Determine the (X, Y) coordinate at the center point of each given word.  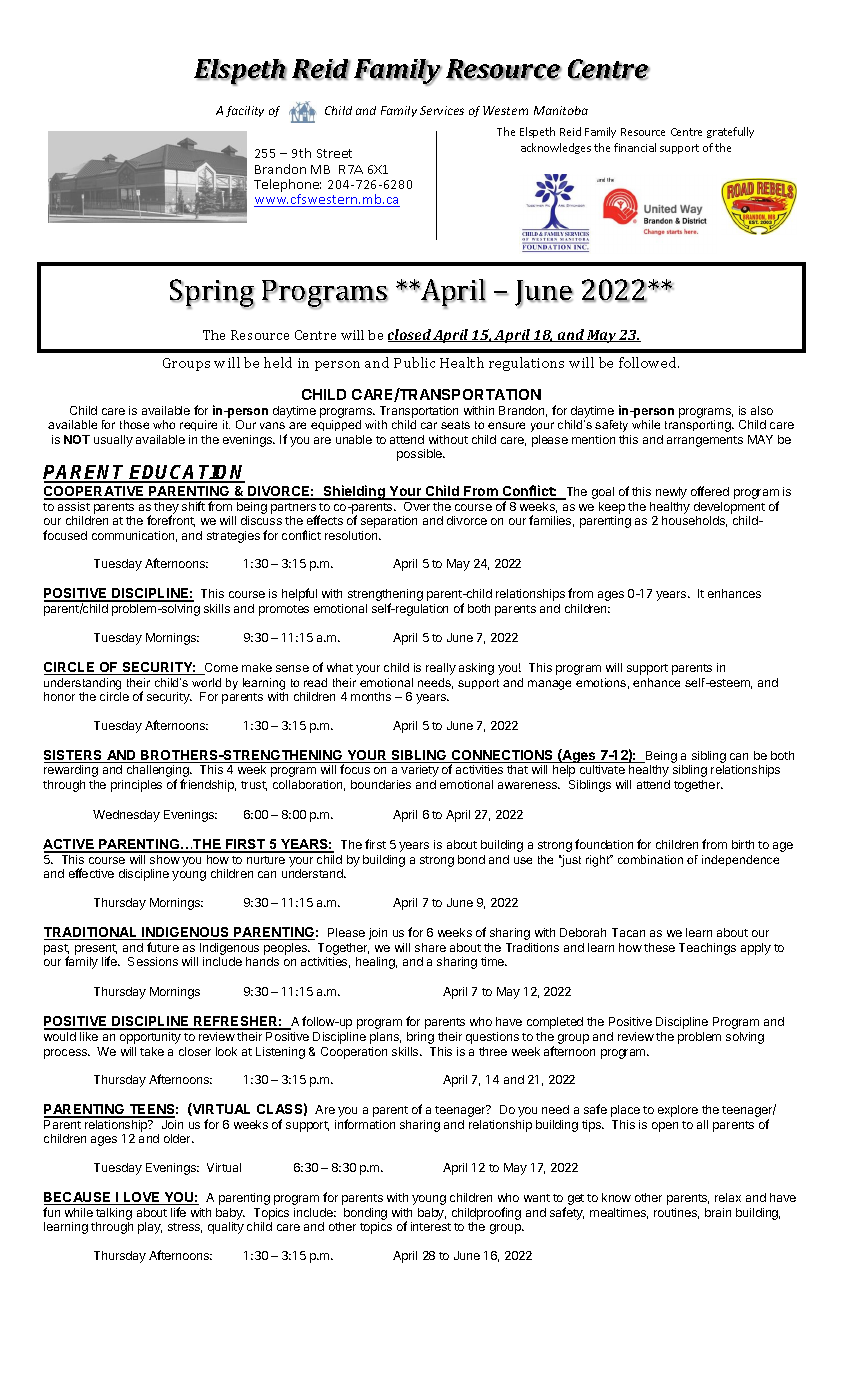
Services (442, 110)
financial (635, 147)
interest (431, 1226)
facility (245, 111)
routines (676, 1213)
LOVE (142, 1198)
